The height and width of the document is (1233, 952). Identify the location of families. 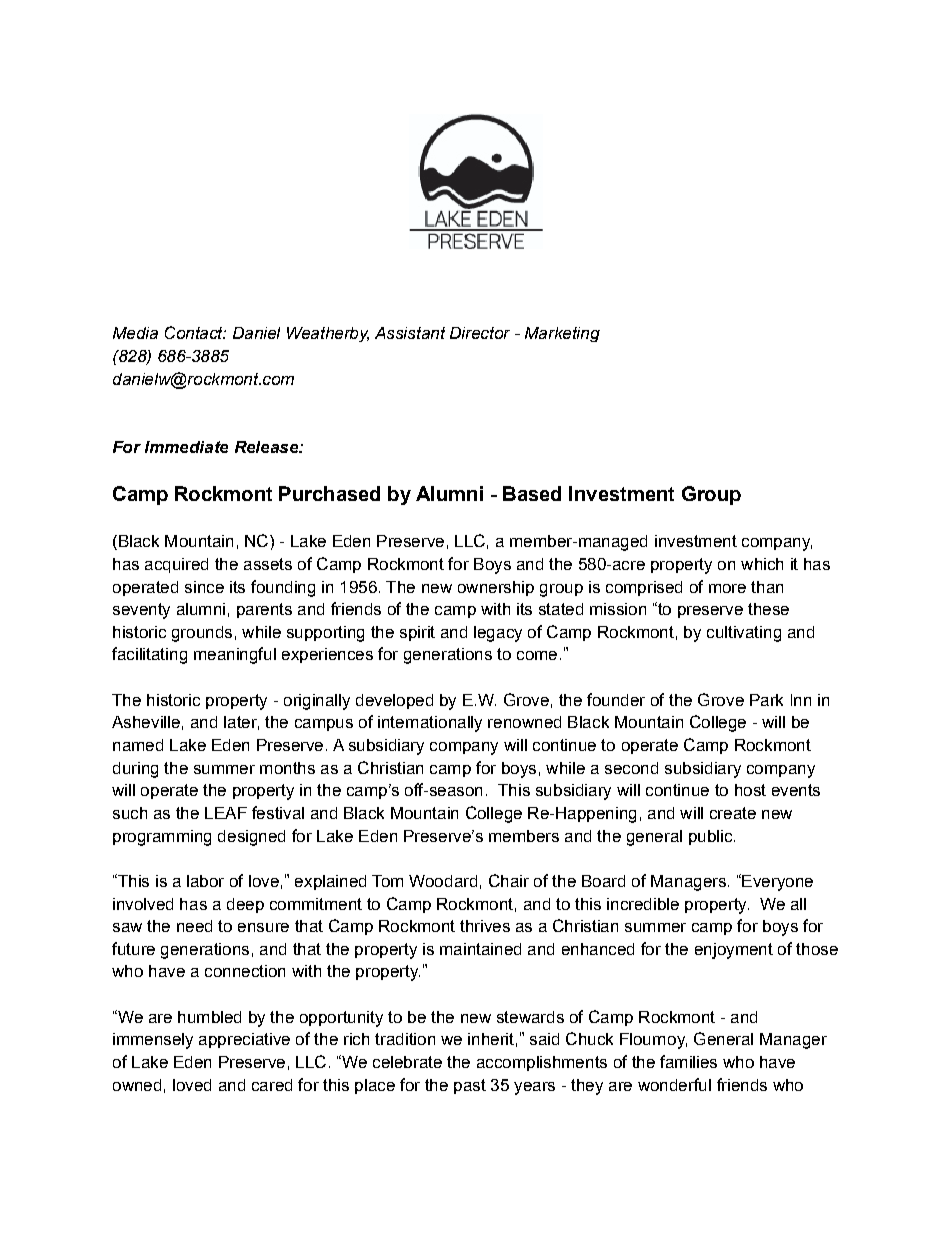
(688, 1061).
